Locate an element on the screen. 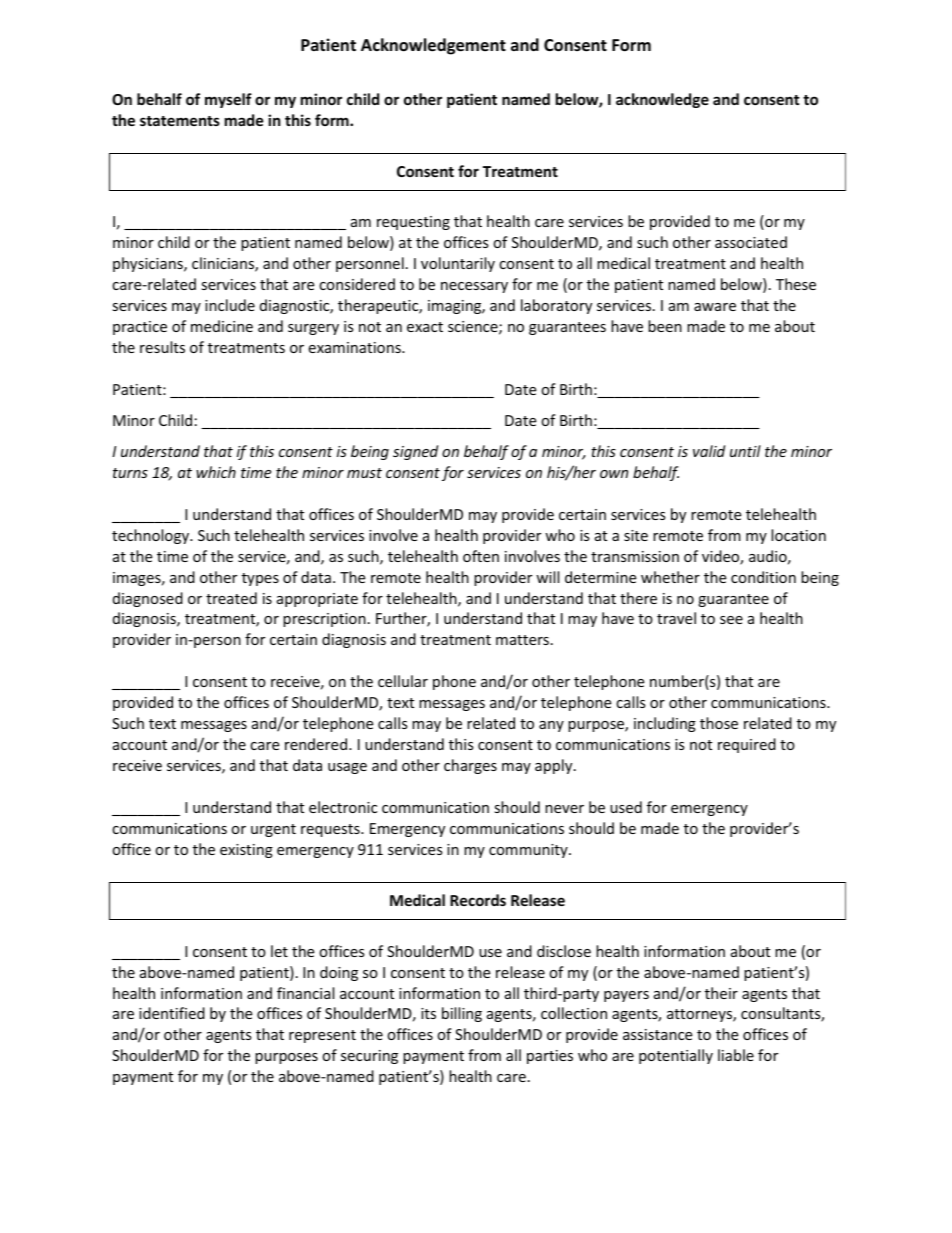  billing is located at coordinates (462, 1014).
